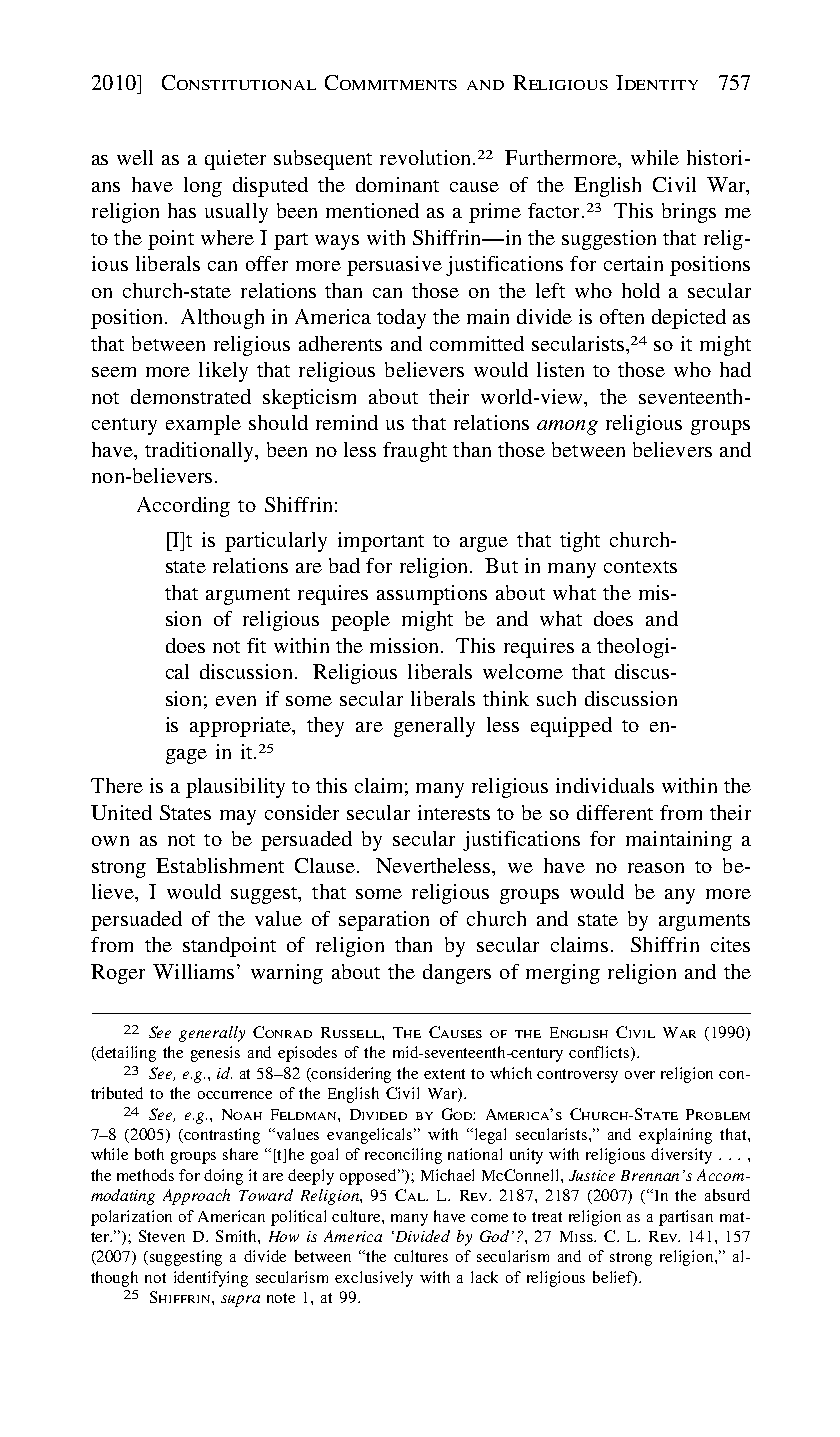 The height and width of the image is (1437, 840). I want to click on long, so click(203, 187).
